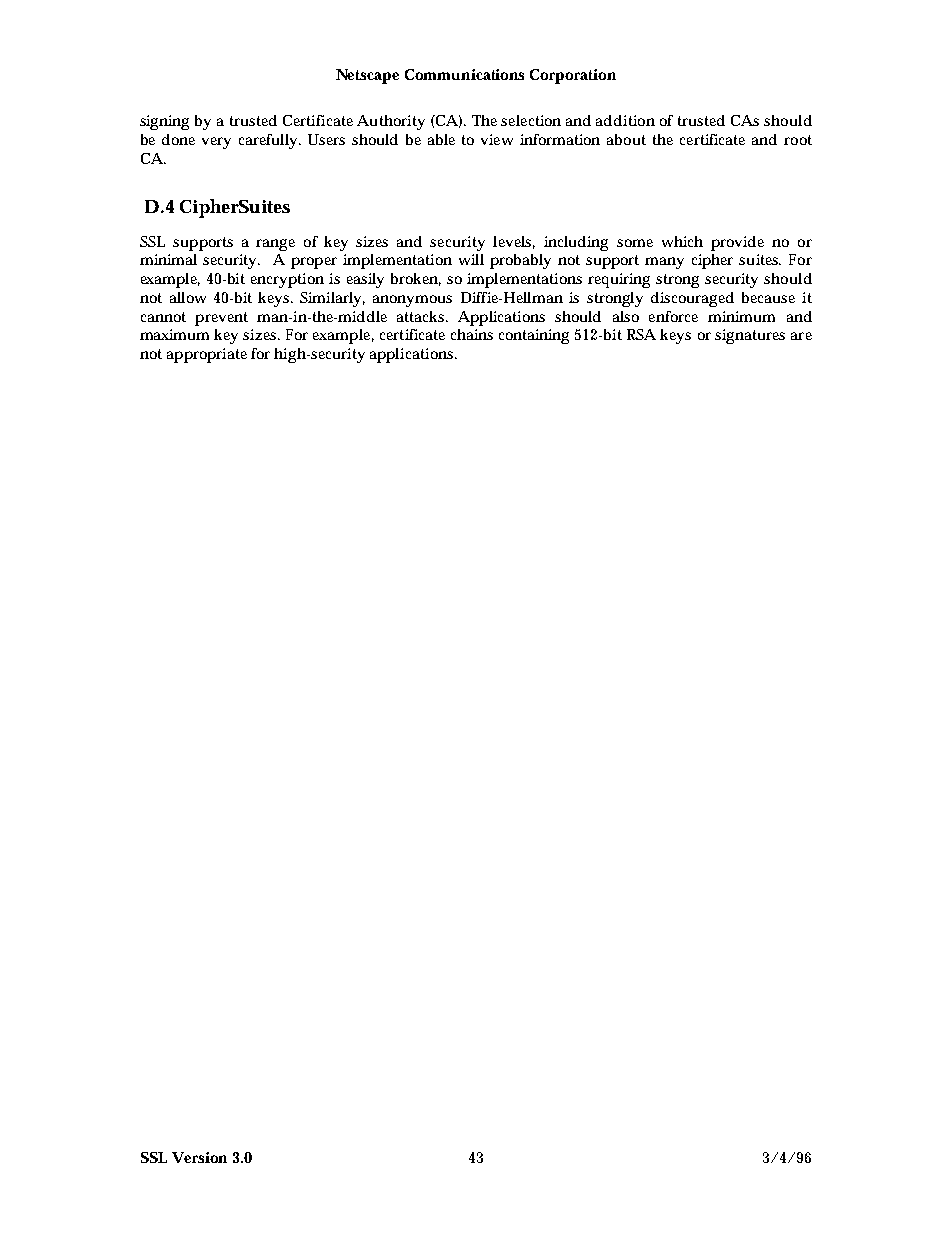 The height and width of the screenshot is (1233, 952). What do you see at coordinates (534, 336) in the screenshot?
I see `containing` at bounding box center [534, 336].
